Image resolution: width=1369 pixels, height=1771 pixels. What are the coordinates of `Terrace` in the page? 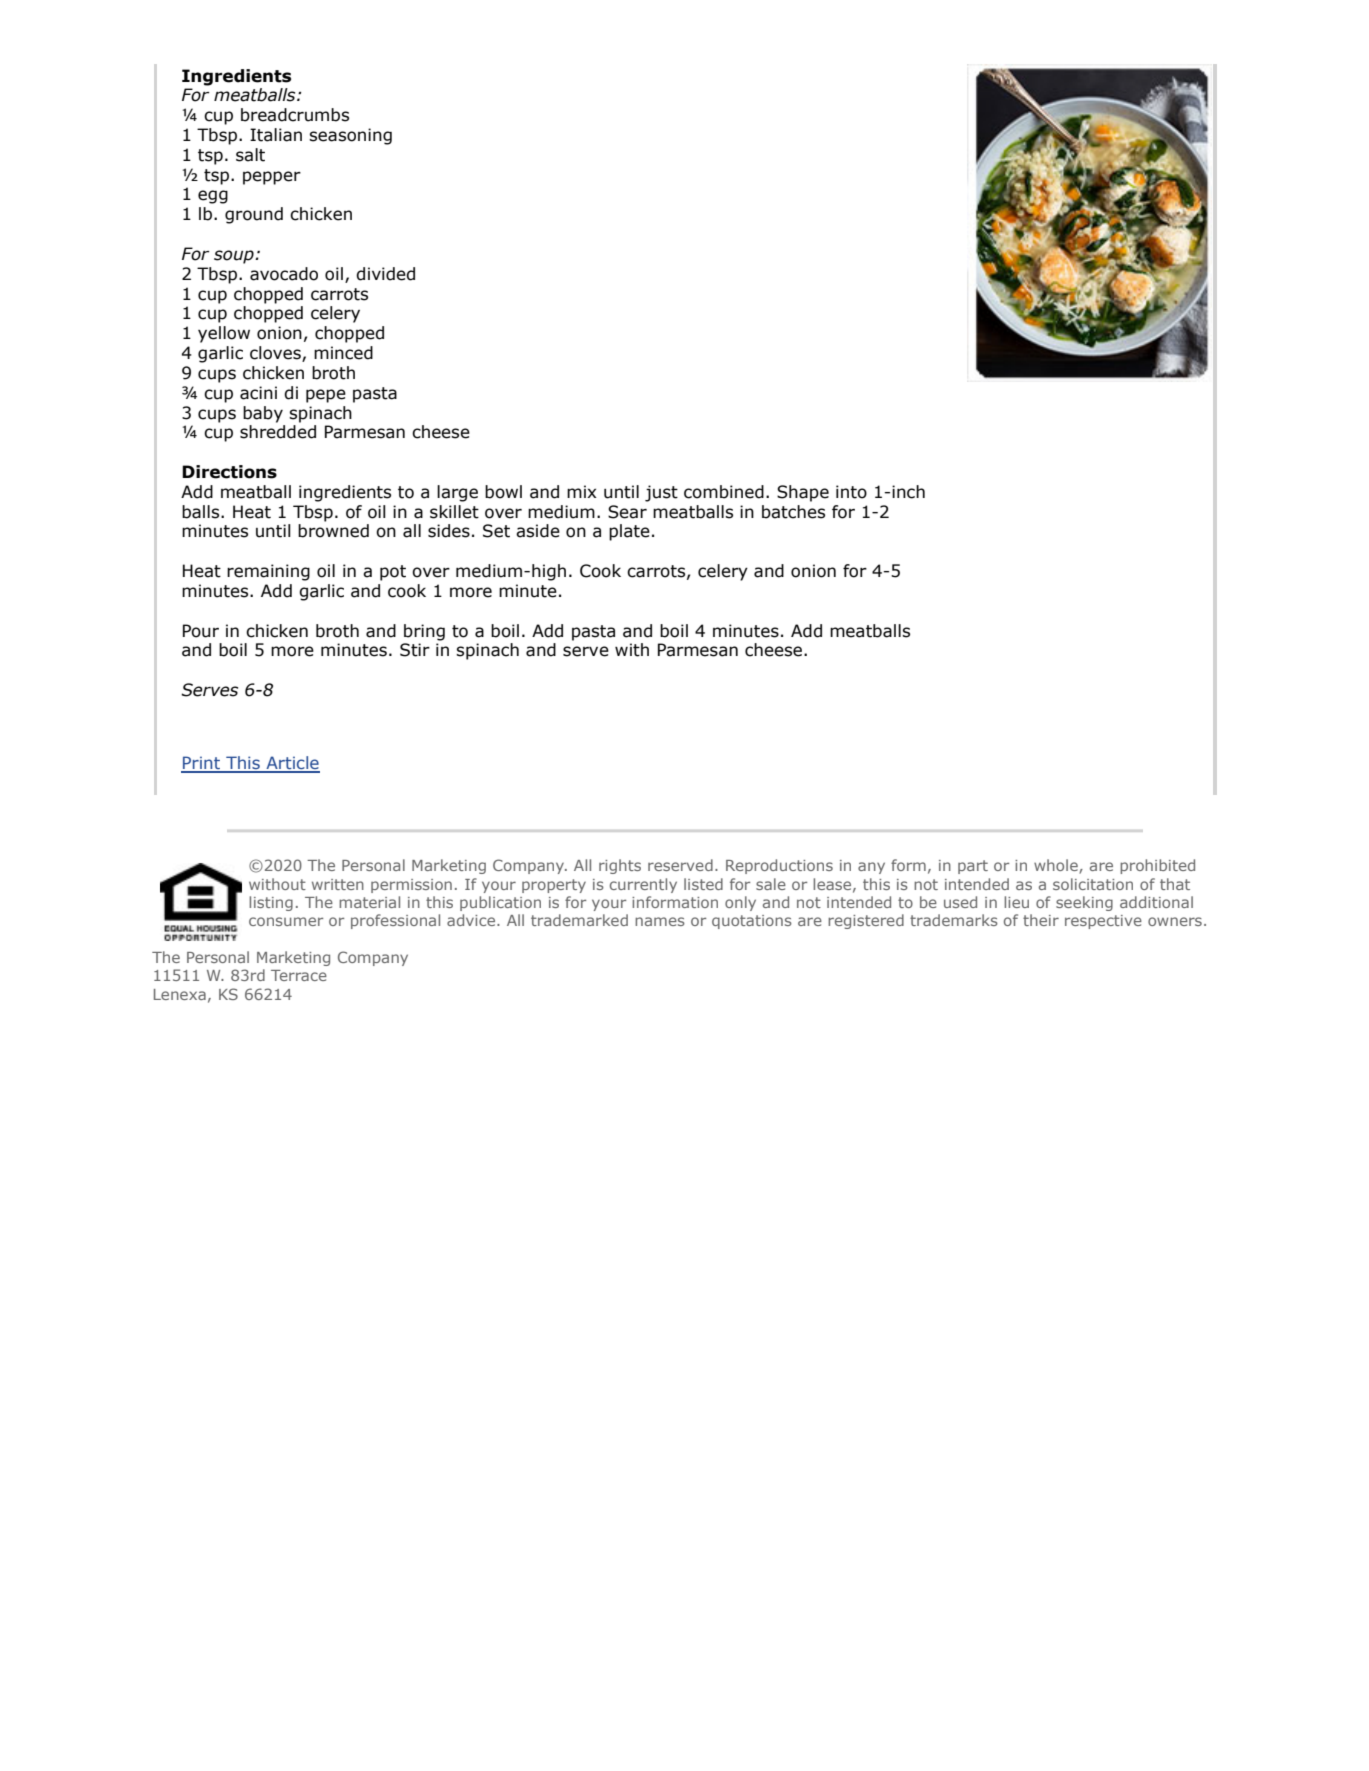 It's located at (299, 975).
